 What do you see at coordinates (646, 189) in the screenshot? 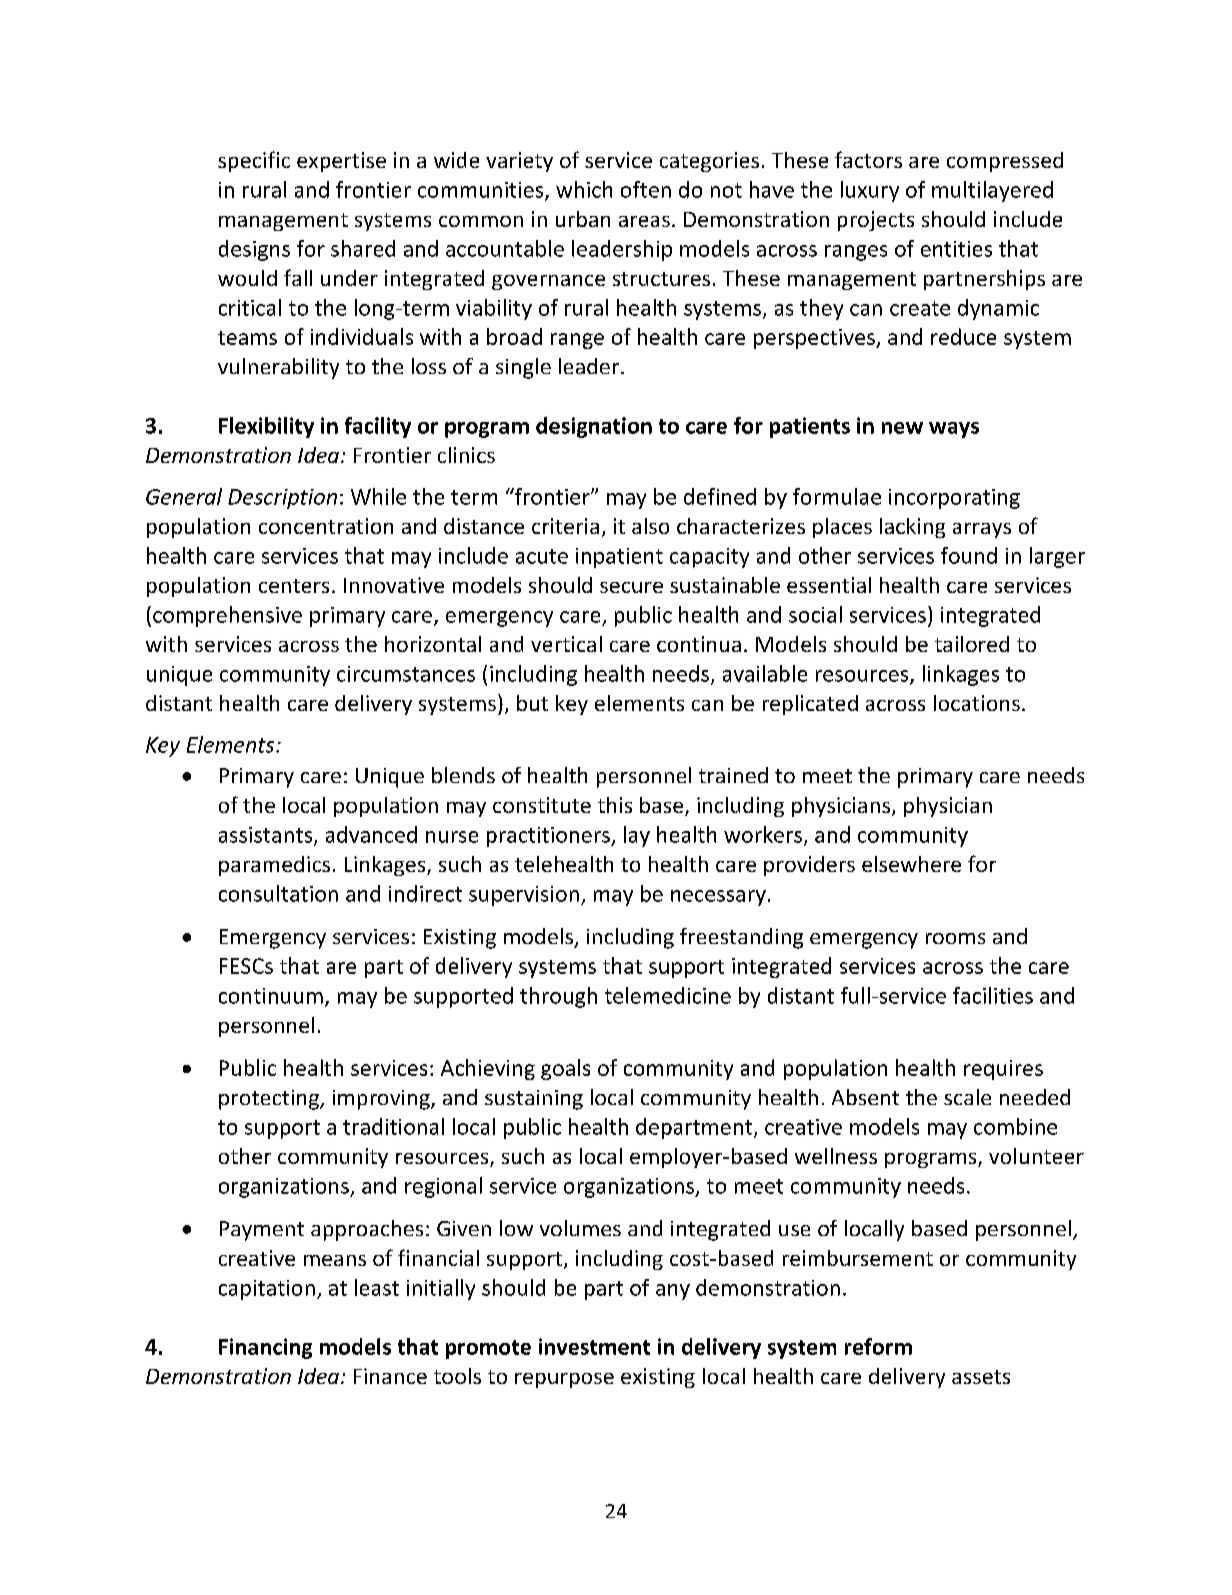
I see `often` at bounding box center [646, 189].
